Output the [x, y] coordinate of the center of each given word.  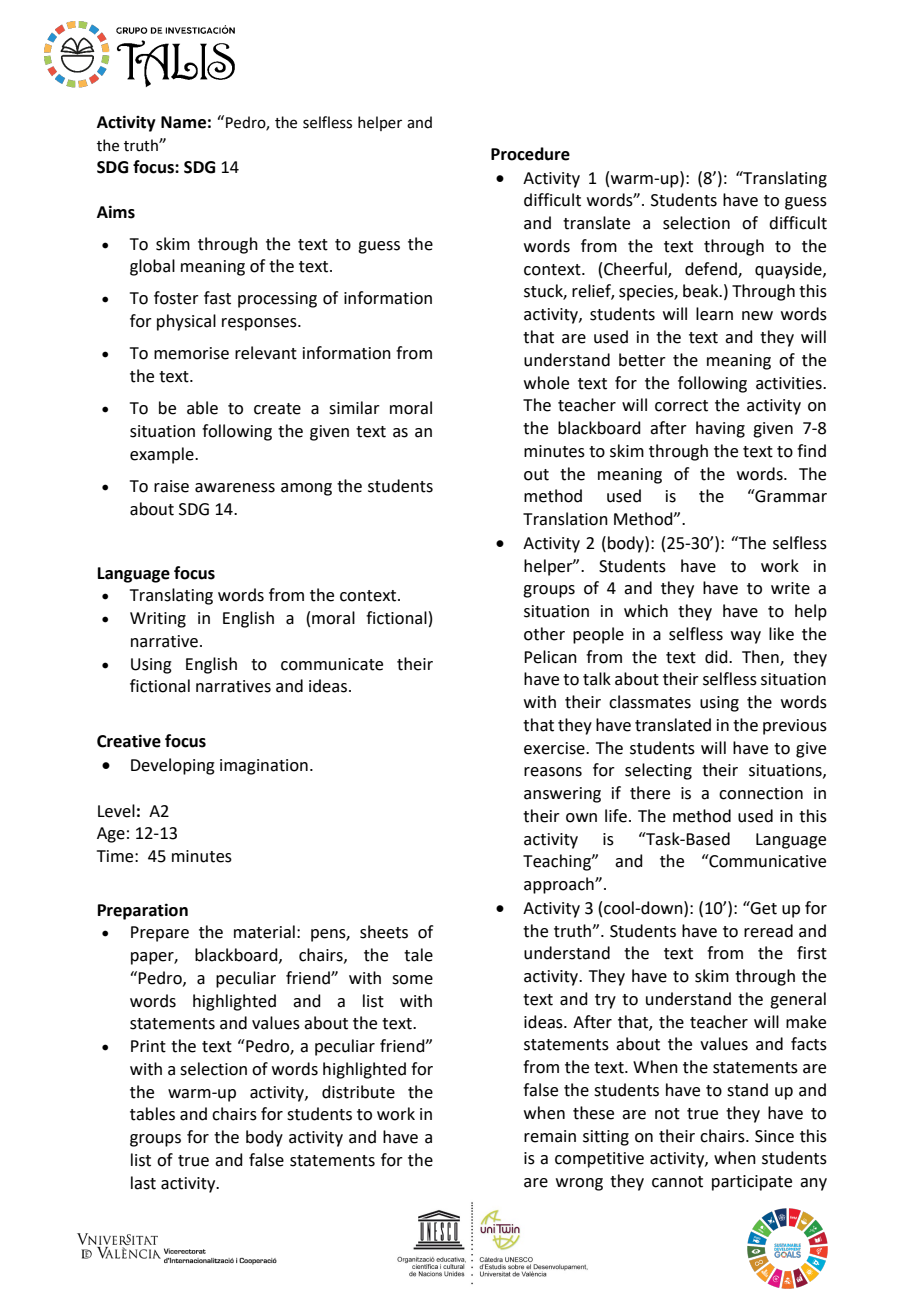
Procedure [530, 154]
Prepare [160, 934]
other [544, 634]
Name [183, 122]
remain [550, 1136]
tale [418, 955]
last [143, 1183]
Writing [158, 620]
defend [712, 269]
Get [763, 908]
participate [752, 1183]
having [720, 429]
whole [546, 383]
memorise [191, 353]
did [717, 657]
